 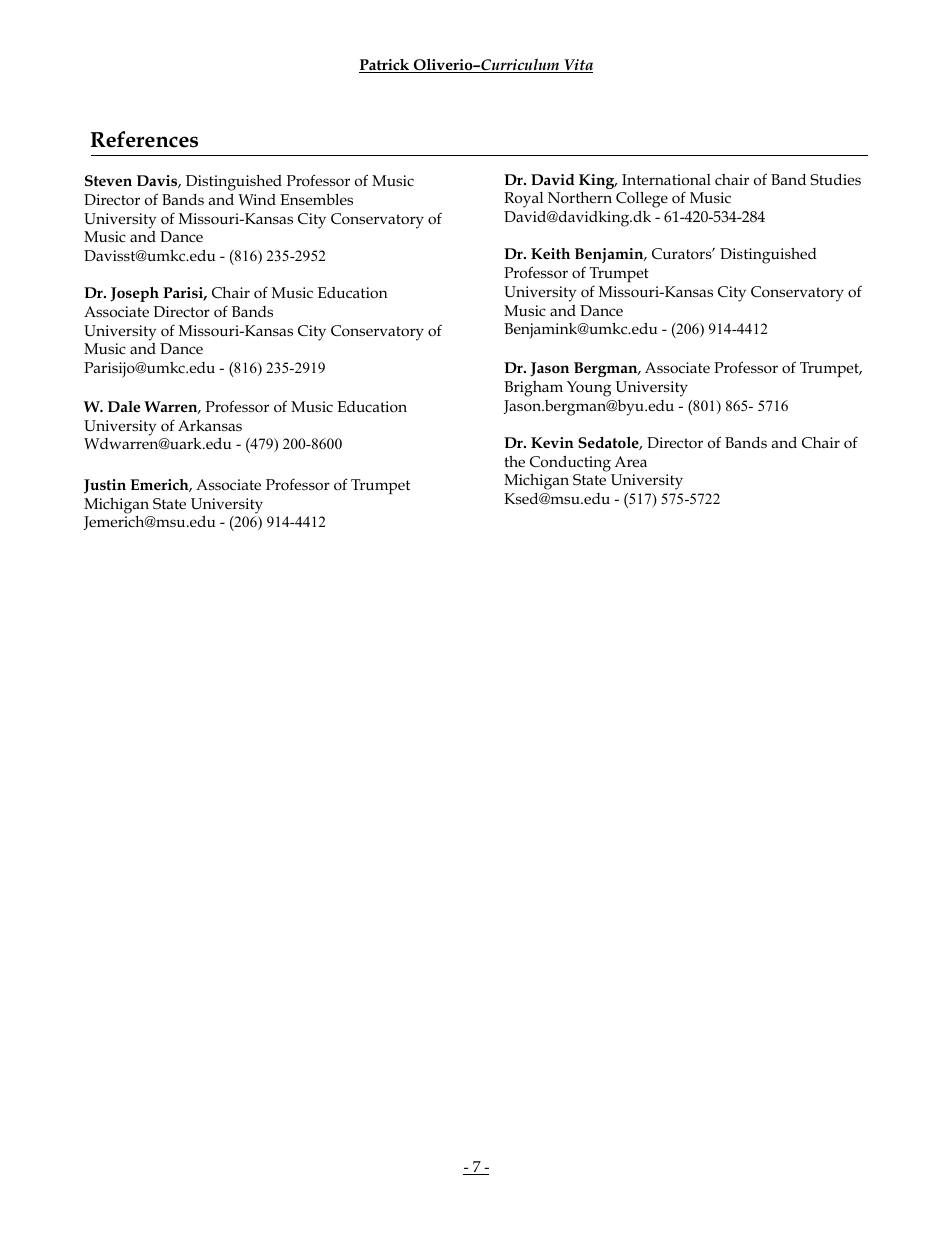 I want to click on College, so click(x=642, y=201).
